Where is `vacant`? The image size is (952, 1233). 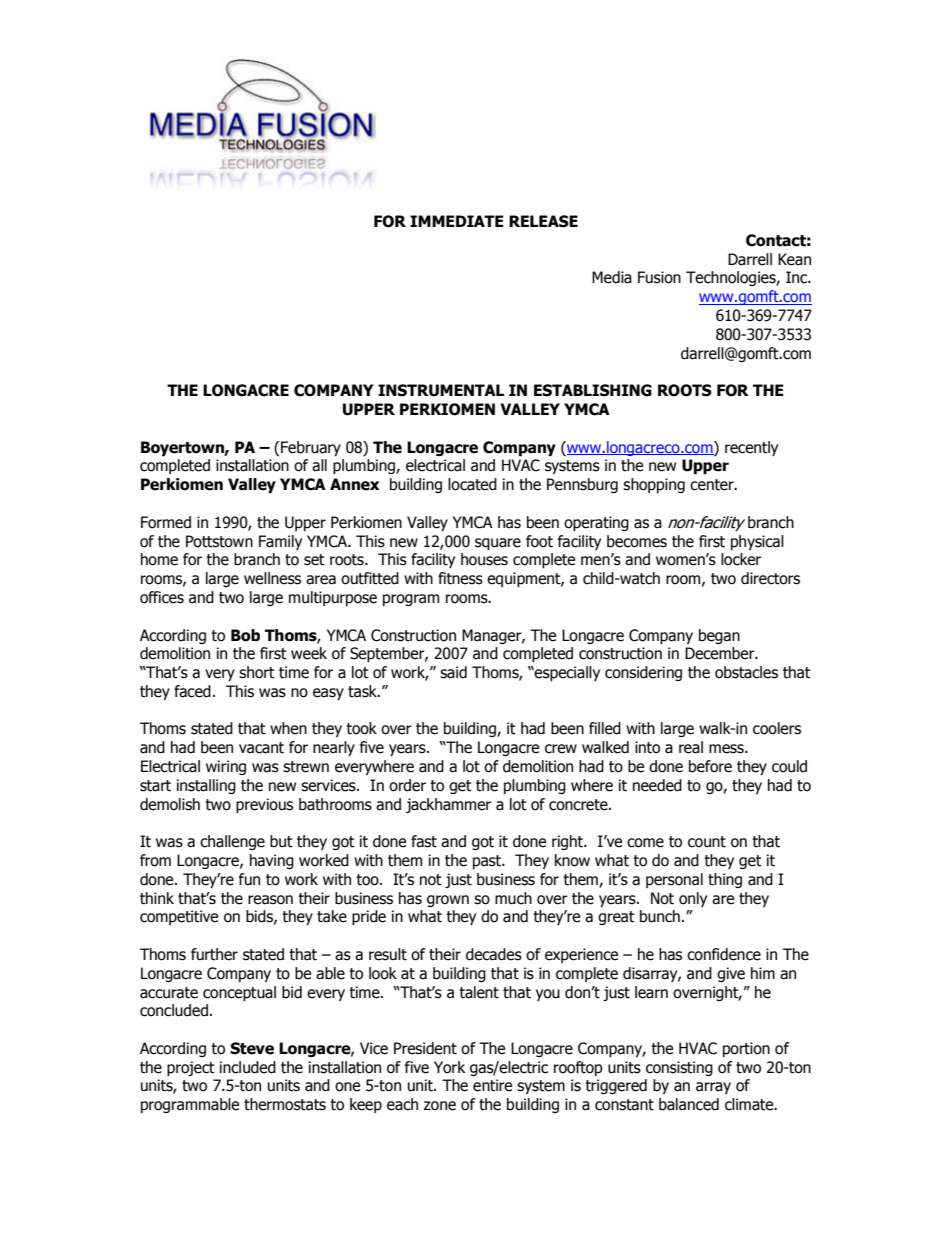
vacant is located at coordinates (261, 748).
